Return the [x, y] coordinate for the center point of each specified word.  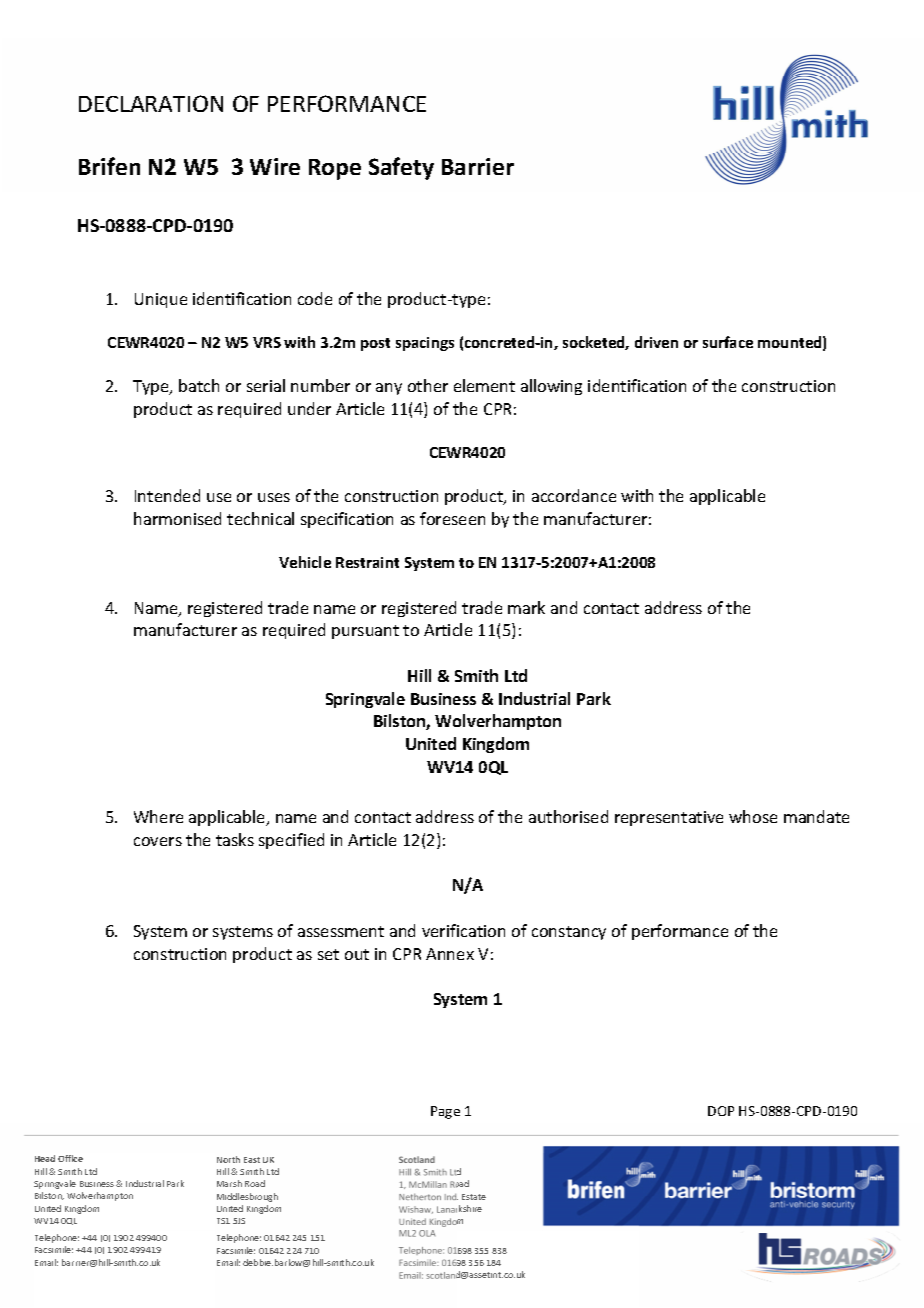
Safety [401, 168]
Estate [474, 1197]
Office [70, 1158]
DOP [721, 1111]
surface [728, 342]
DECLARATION [151, 103]
